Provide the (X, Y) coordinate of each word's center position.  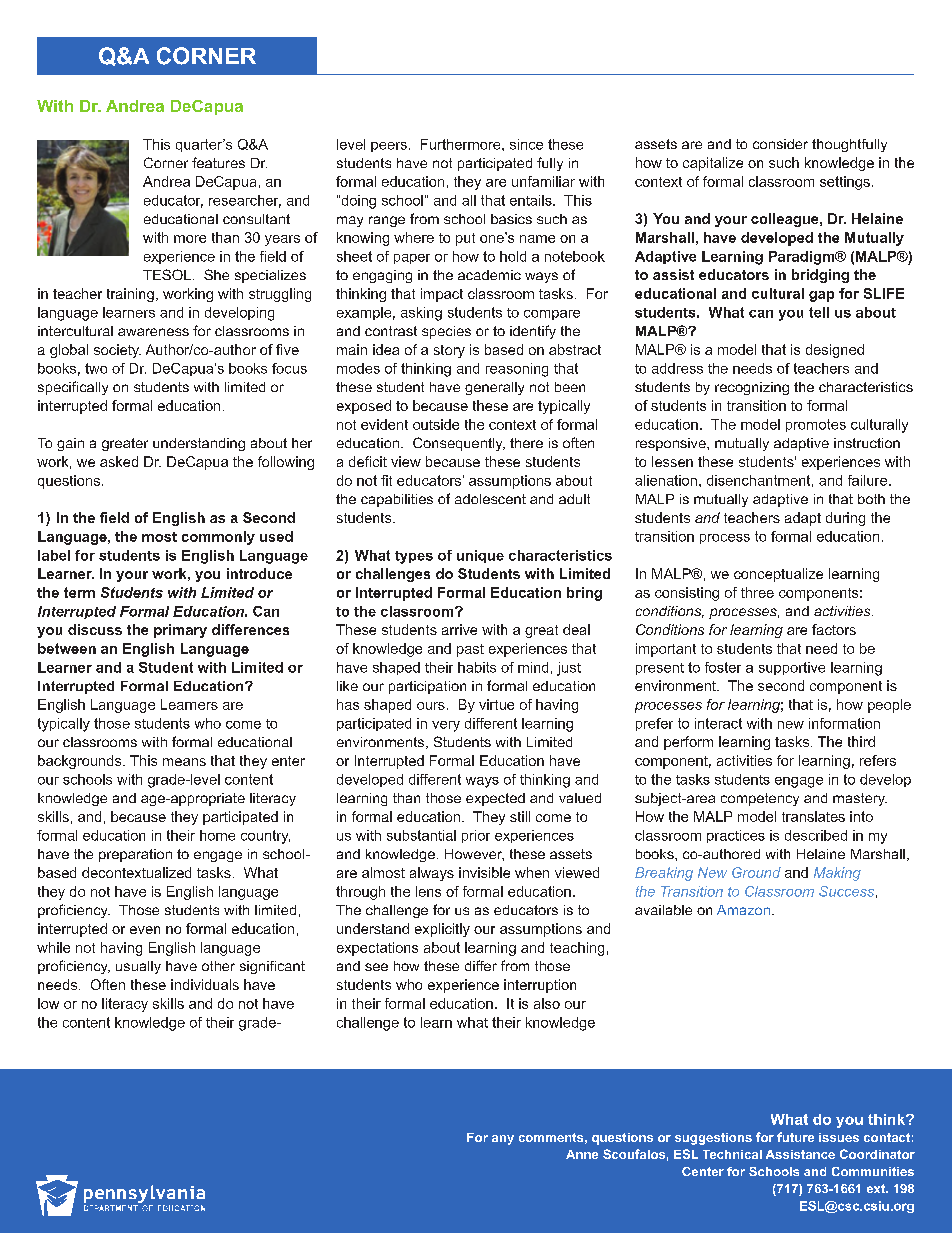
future (795, 1137)
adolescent (490, 499)
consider (780, 144)
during (845, 519)
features (218, 162)
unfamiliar (543, 181)
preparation (135, 855)
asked (119, 461)
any (503, 1140)
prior (476, 836)
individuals (205, 984)
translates (813, 816)
